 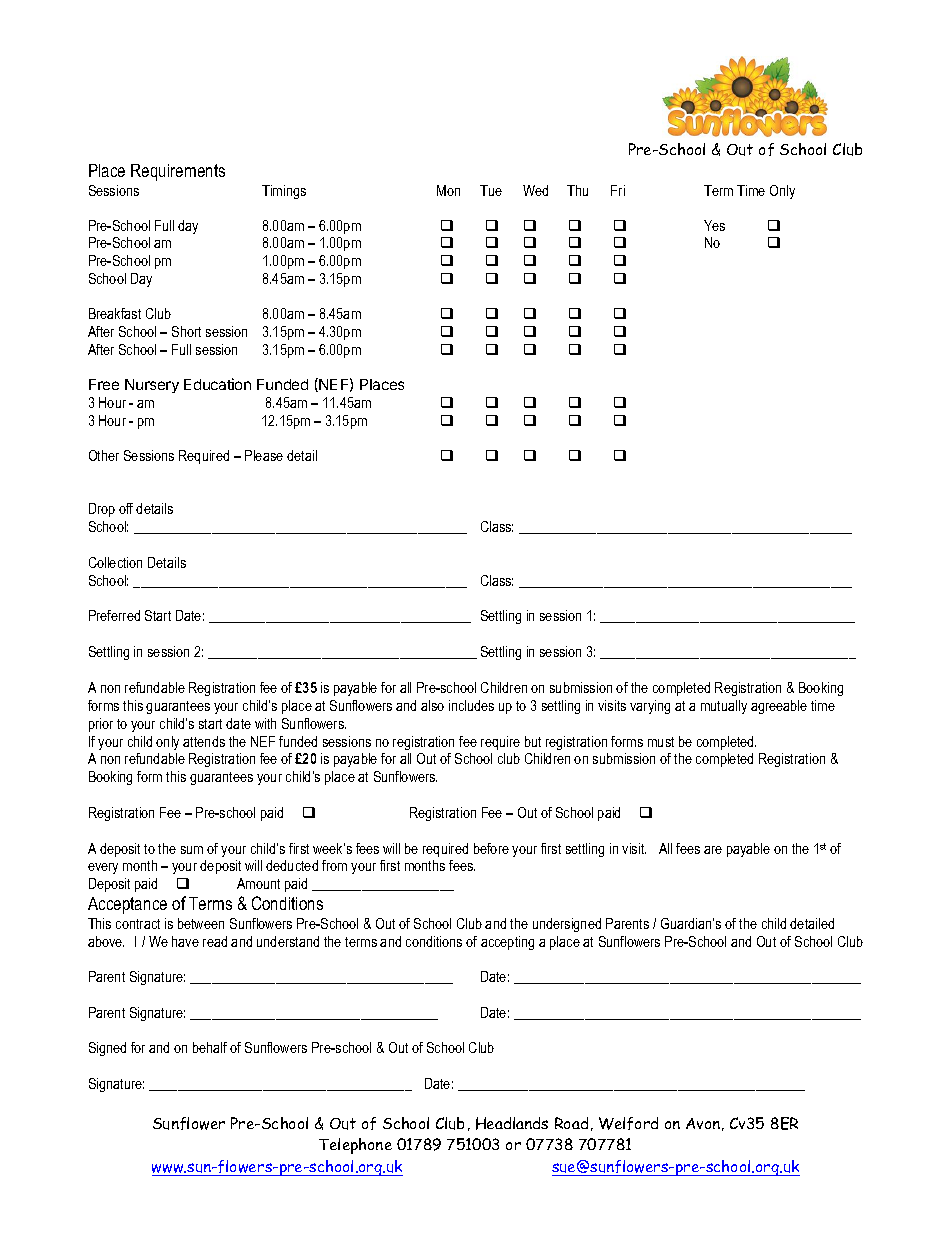 What do you see at coordinates (714, 225) in the screenshot?
I see `Yes` at bounding box center [714, 225].
